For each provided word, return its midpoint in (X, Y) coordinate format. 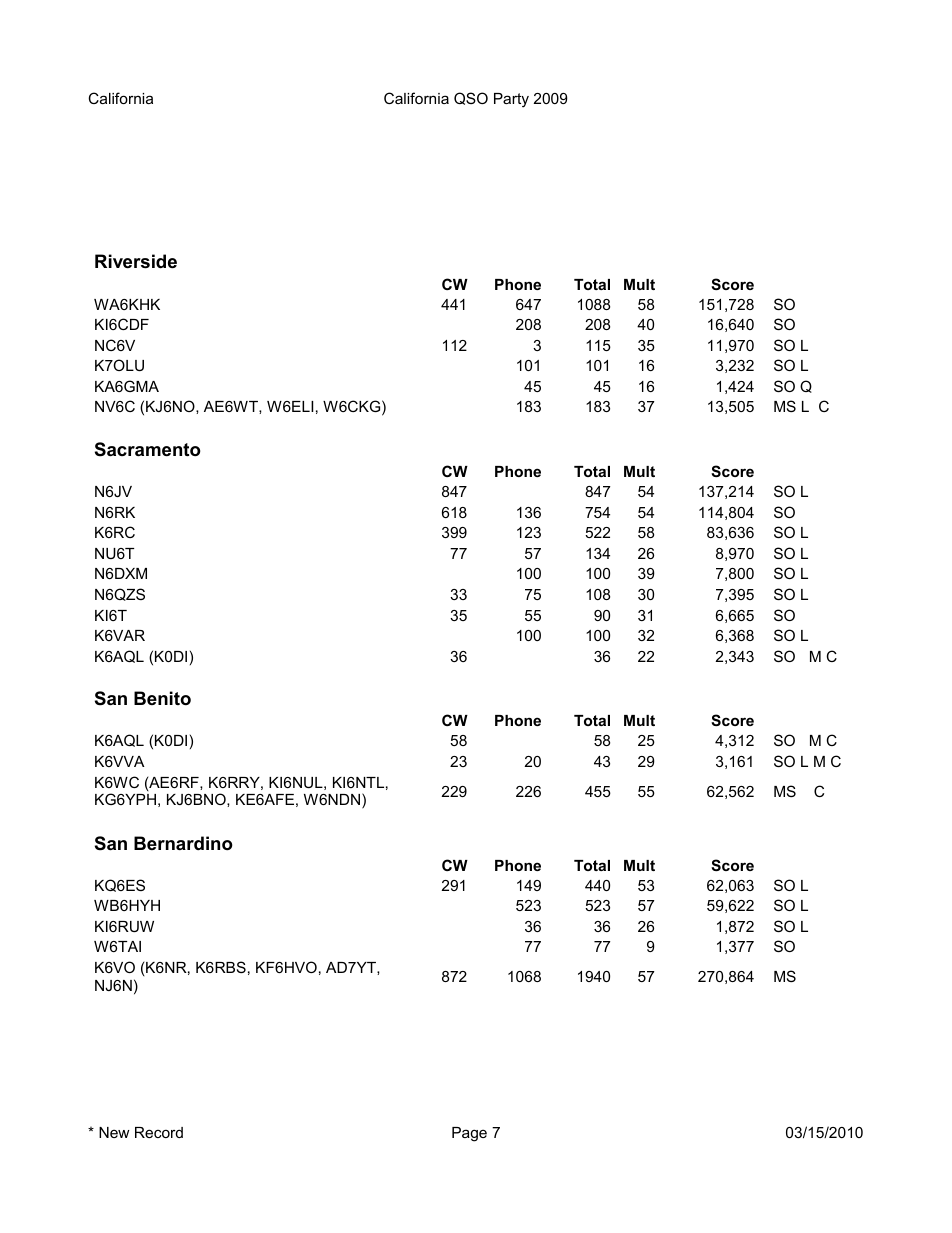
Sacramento (148, 449)
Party (511, 100)
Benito (162, 698)
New (114, 1132)
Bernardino (183, 843)
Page (469, 1134)
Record (159, 1132)
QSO (471, 98)
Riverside (136, 261)
